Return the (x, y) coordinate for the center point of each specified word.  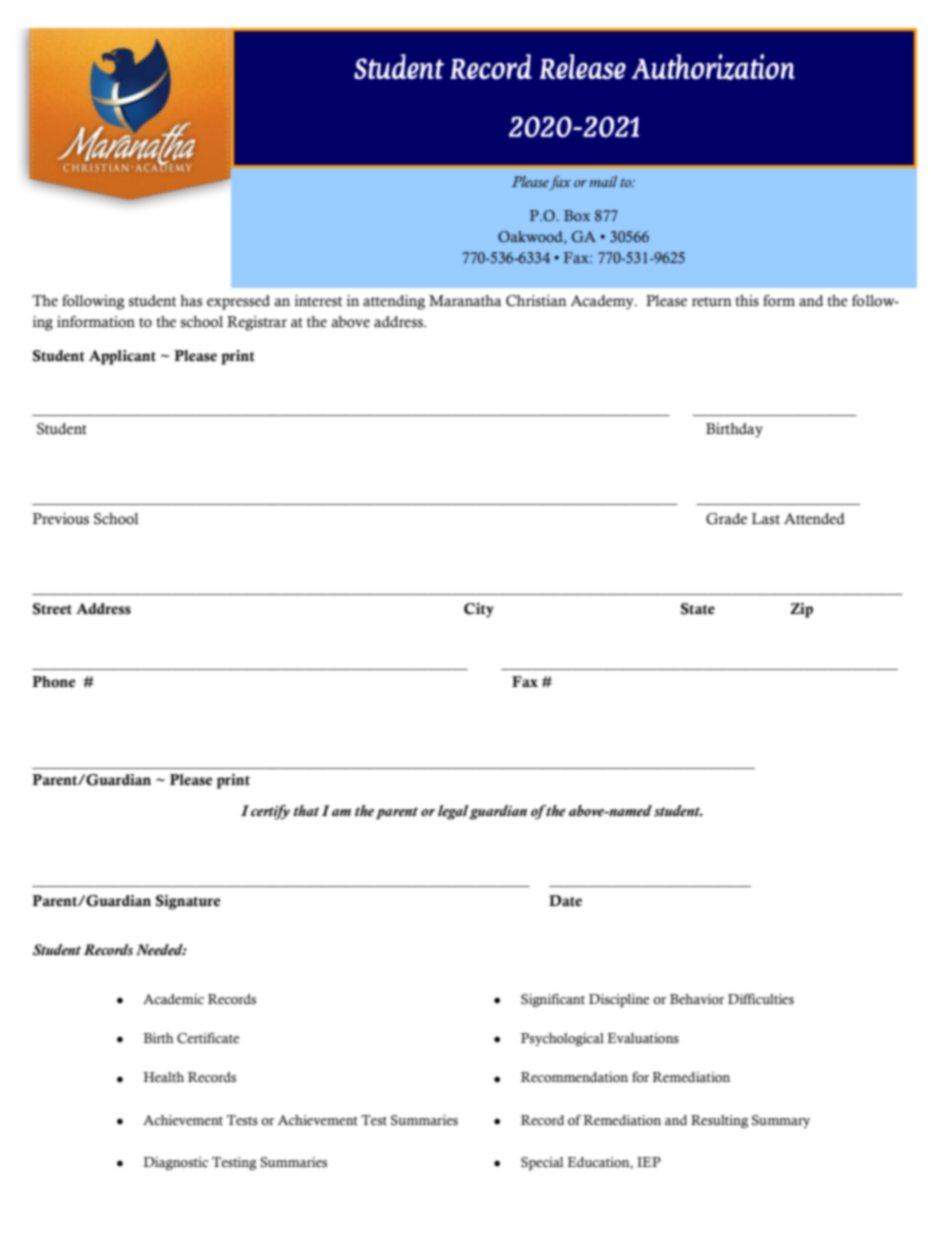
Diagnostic (175, 1163)
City (479, 610)
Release (583, 67)
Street (52, 609)
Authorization (713, 67)
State (698, 609)
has (191, 301)
